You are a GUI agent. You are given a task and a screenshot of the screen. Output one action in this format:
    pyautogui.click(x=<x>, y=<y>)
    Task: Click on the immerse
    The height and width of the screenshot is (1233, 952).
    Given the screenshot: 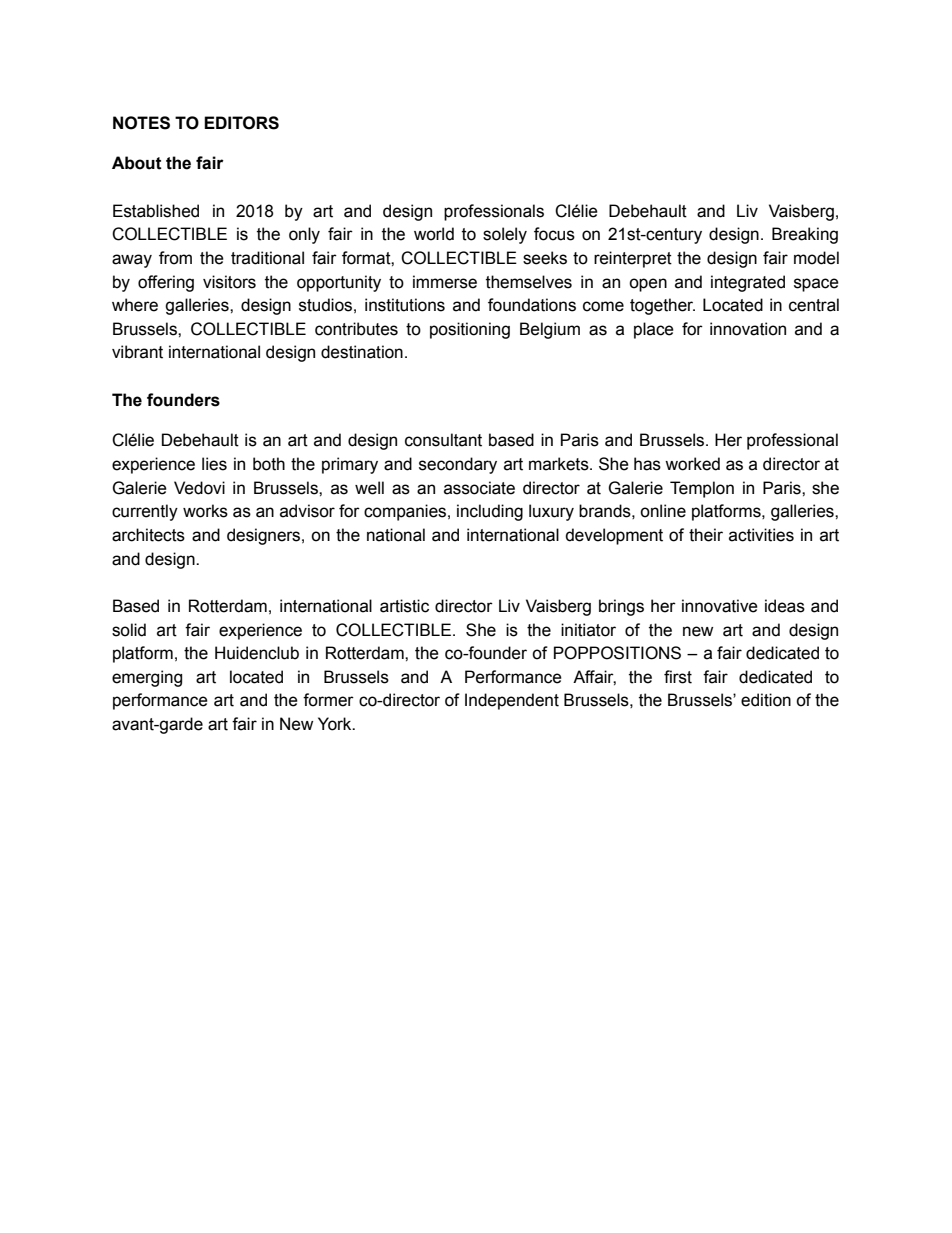 What is the action you would take?
    pyautogui.click(x=445, y=282)
